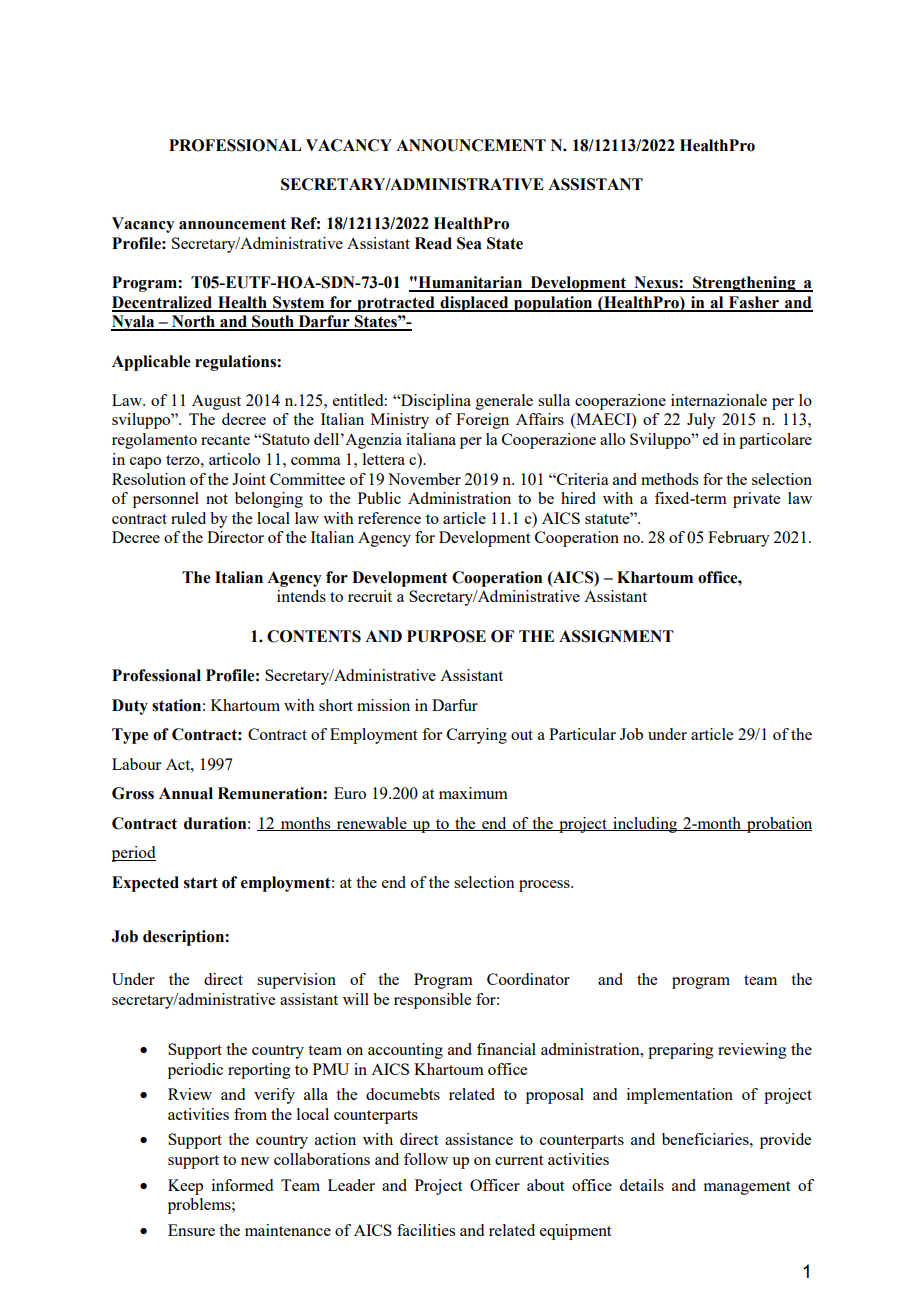 This screenshot has height=1309, width=924. Describe the element at coordinates (477, 736) in the screenshot. I see `Carrying` at that location.
